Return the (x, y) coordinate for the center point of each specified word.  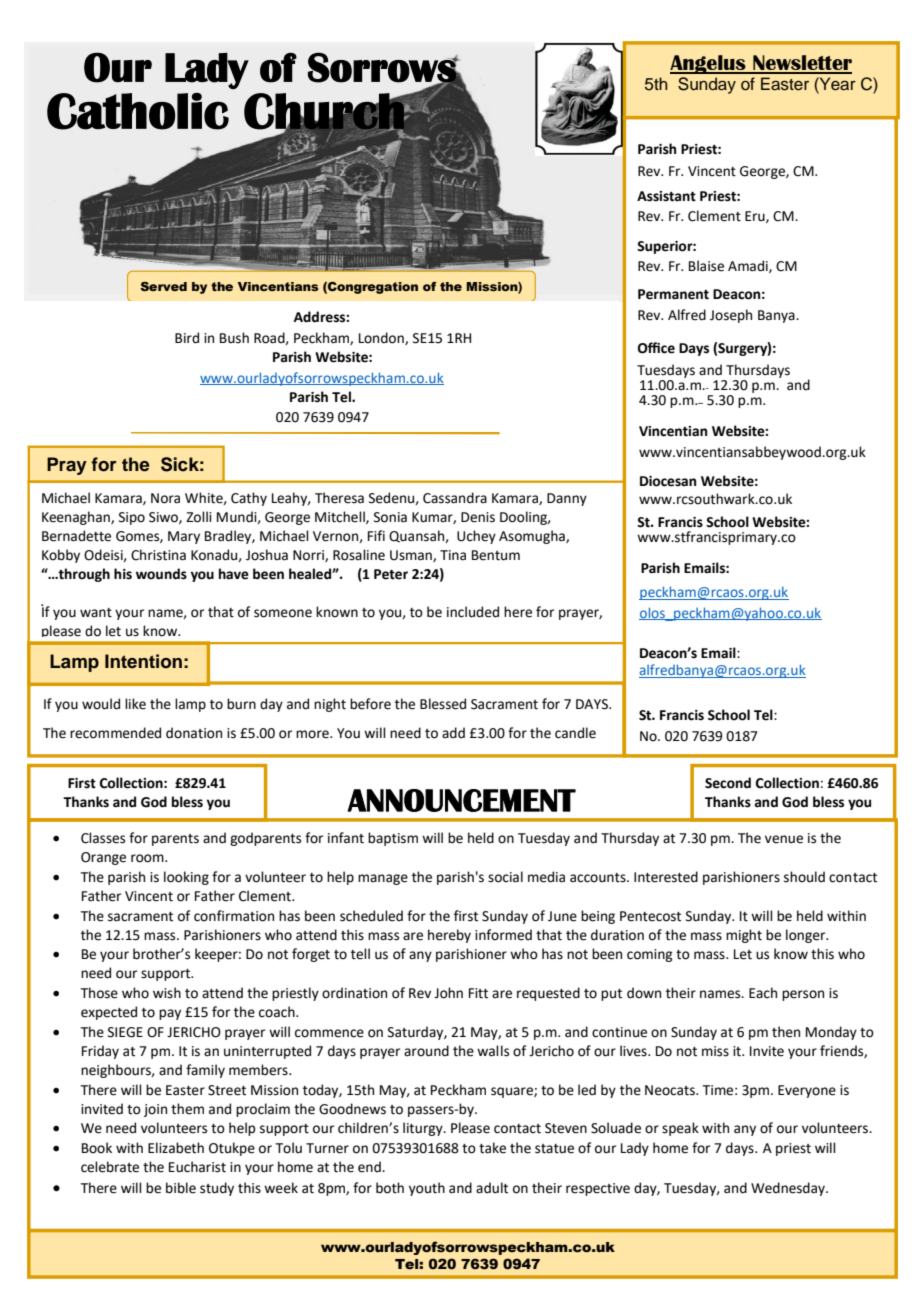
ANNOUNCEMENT (461, 800)
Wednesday (789, 1189)
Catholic (138, 111)
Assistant (666, 196)
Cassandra (455, 498)
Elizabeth (176, 1148)
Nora (165, 498)
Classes (103, 838)
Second (728, 783)
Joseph (731, 316)
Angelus (709, 64)
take (492, 1148)
